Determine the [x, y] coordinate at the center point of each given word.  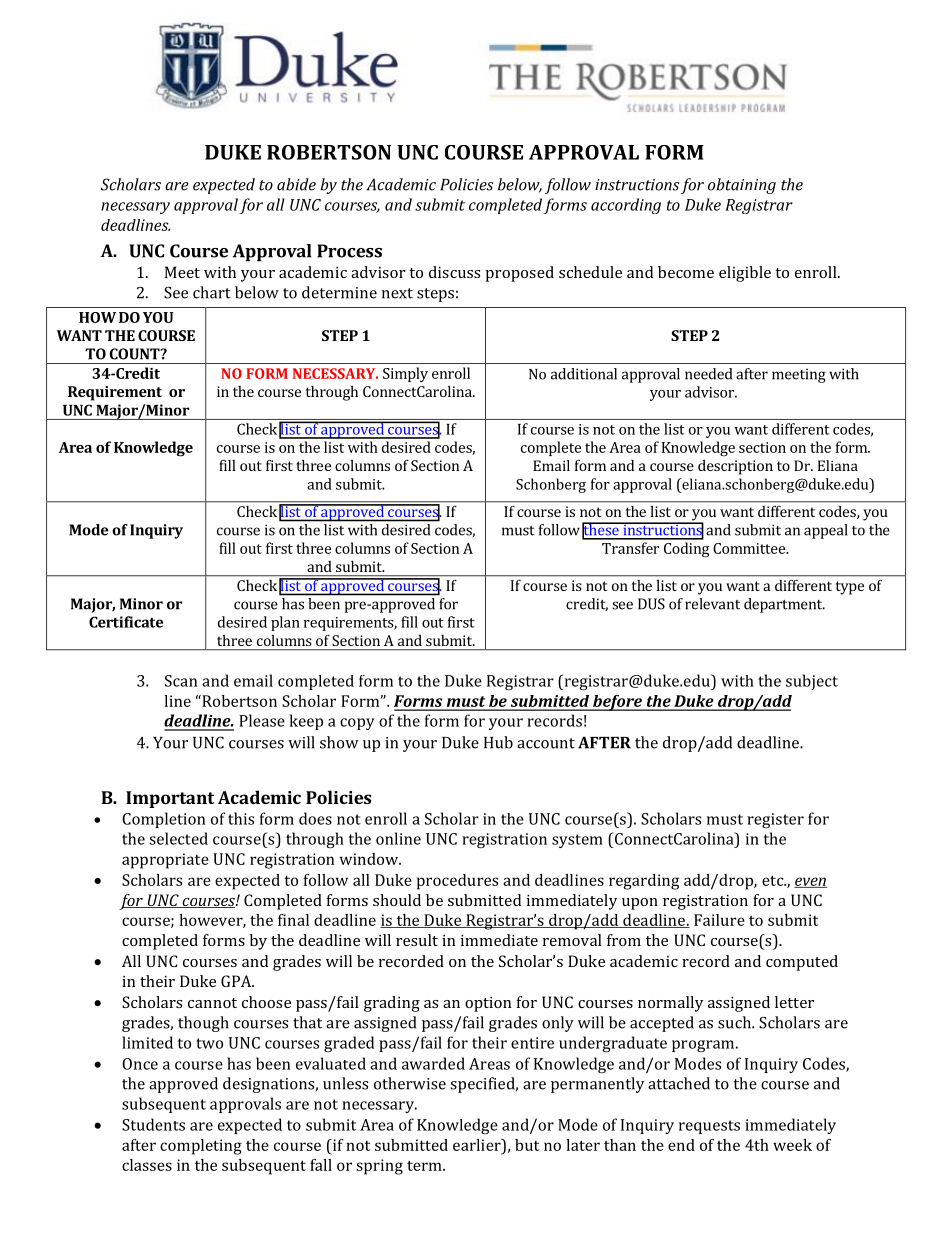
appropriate [165, 861]
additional [584, 374]
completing [201, 1147]
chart [212, 292]
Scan [181, 681]
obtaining [742, 186]
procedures [457, 882]
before [617, 703]
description [735, 467]
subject [812, 682]
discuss [454, 272]
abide [296, 184]
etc [774, 880]
